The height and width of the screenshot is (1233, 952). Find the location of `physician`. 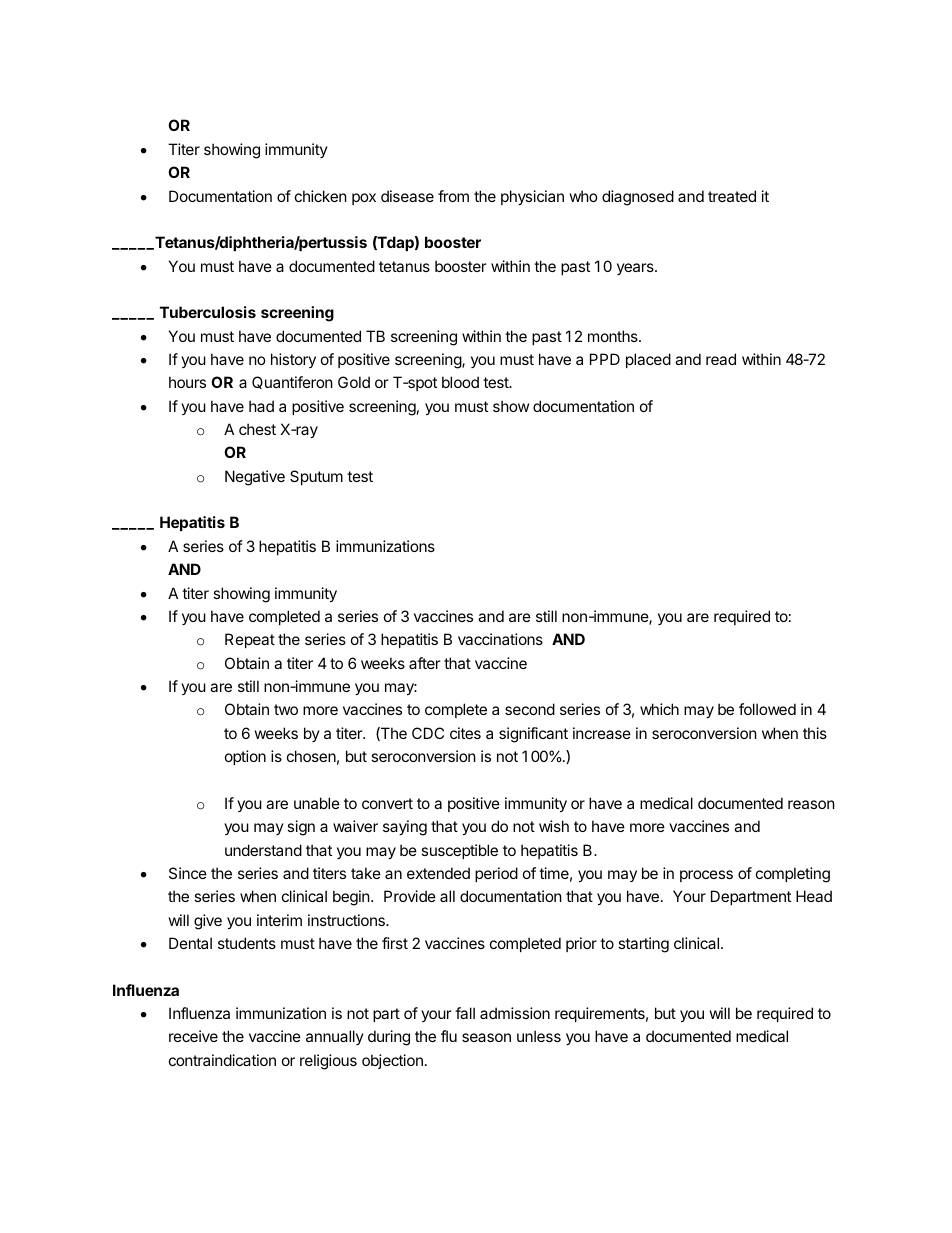

physician is located at coordinates (532, 197).
